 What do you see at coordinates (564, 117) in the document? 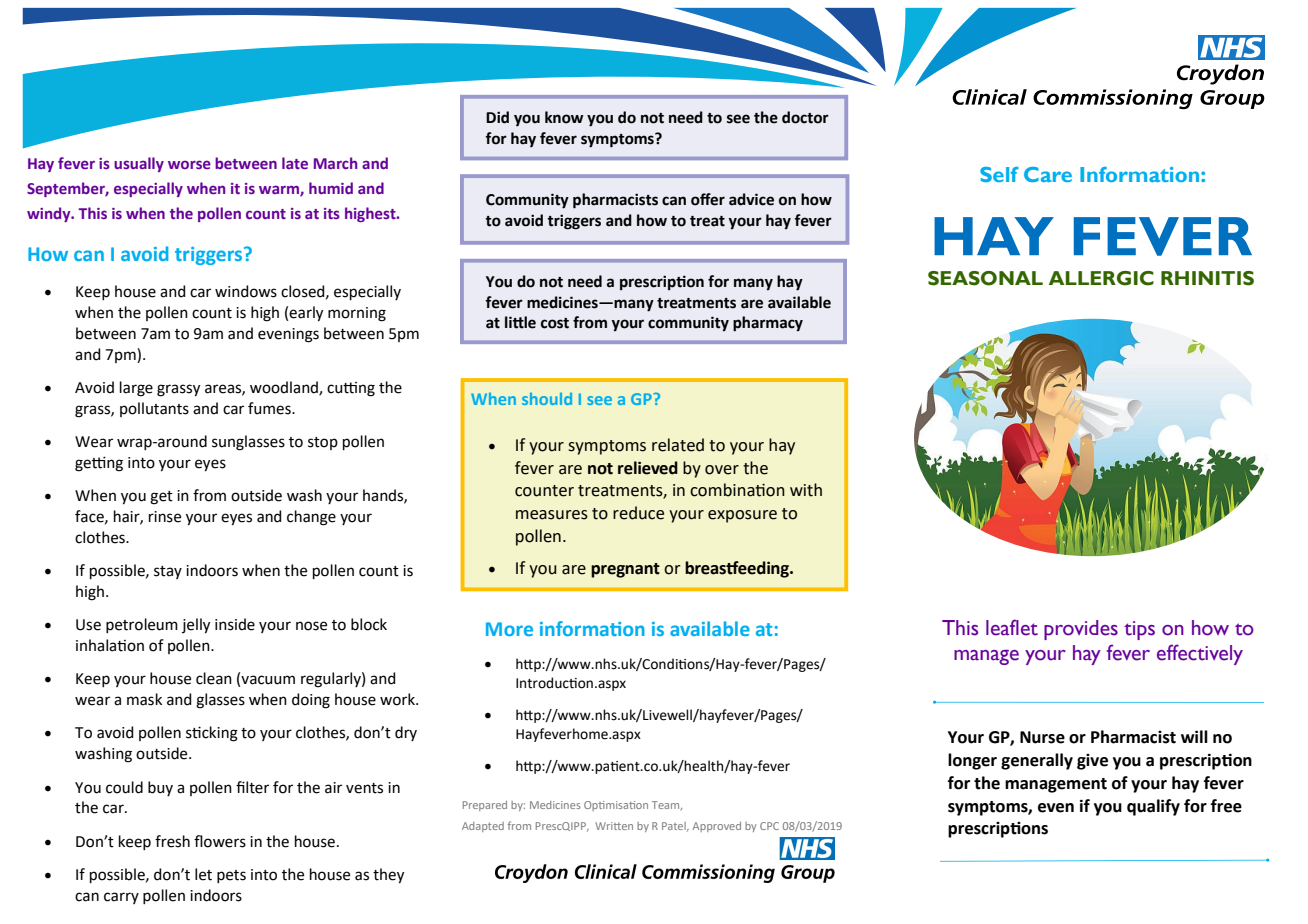
I see `know` at bounding box center [564, 117].
